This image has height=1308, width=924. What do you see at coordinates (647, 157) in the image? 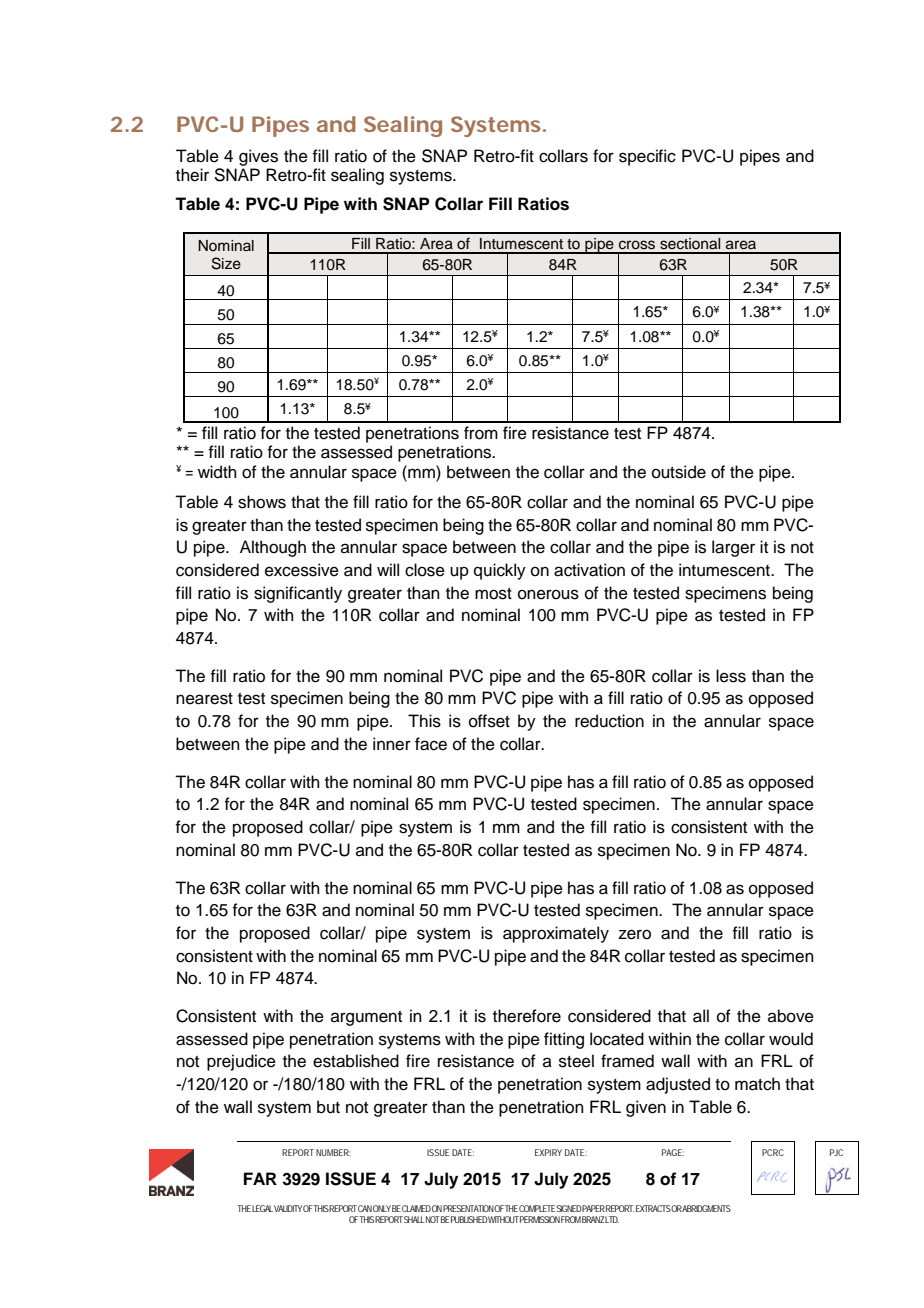
I see `specific` at bounding box center [647, 157].
